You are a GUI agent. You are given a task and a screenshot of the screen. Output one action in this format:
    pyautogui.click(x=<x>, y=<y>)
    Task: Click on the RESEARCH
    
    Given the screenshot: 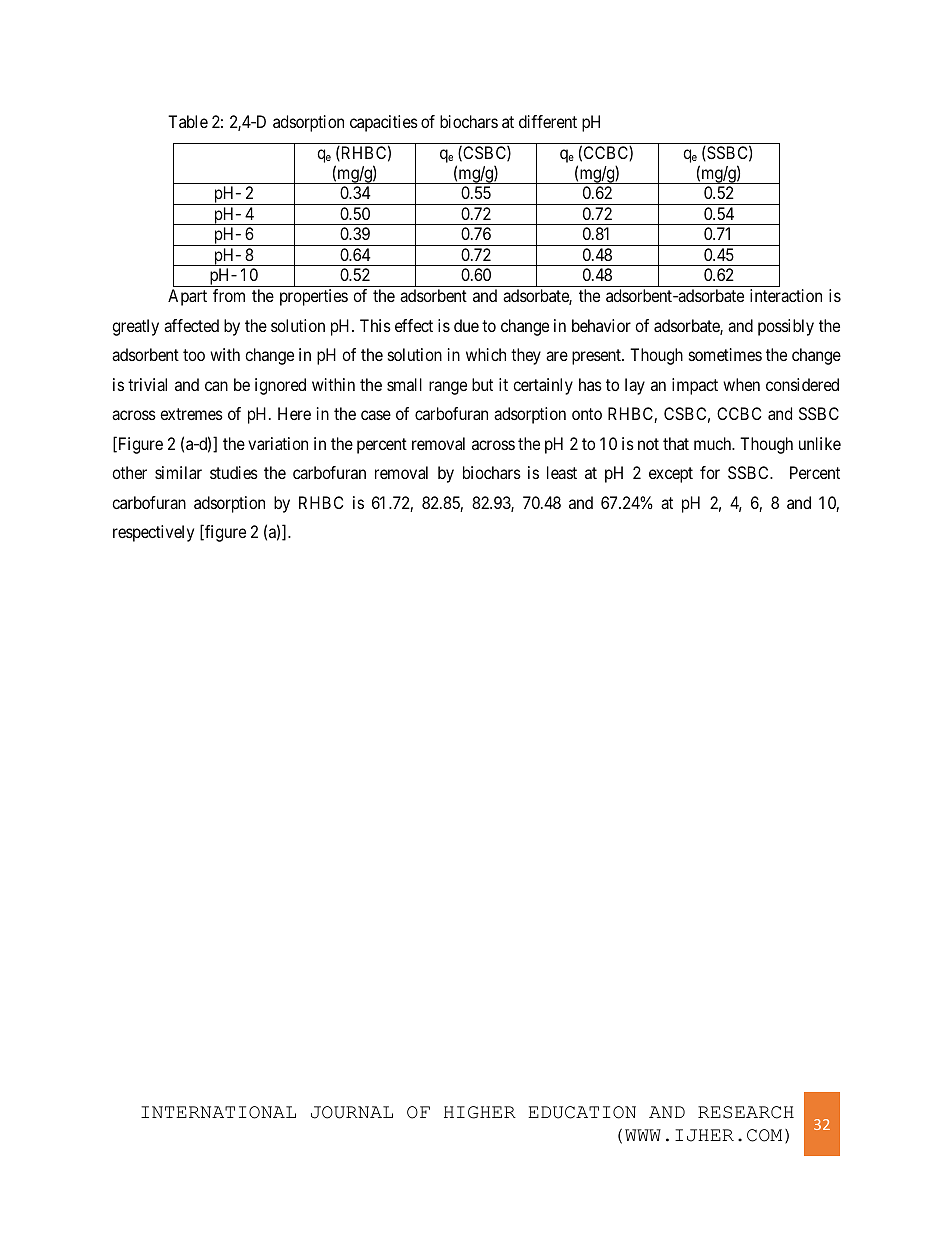 What is the action you would take?
    pyautogui.click(x=746, y=1112)
